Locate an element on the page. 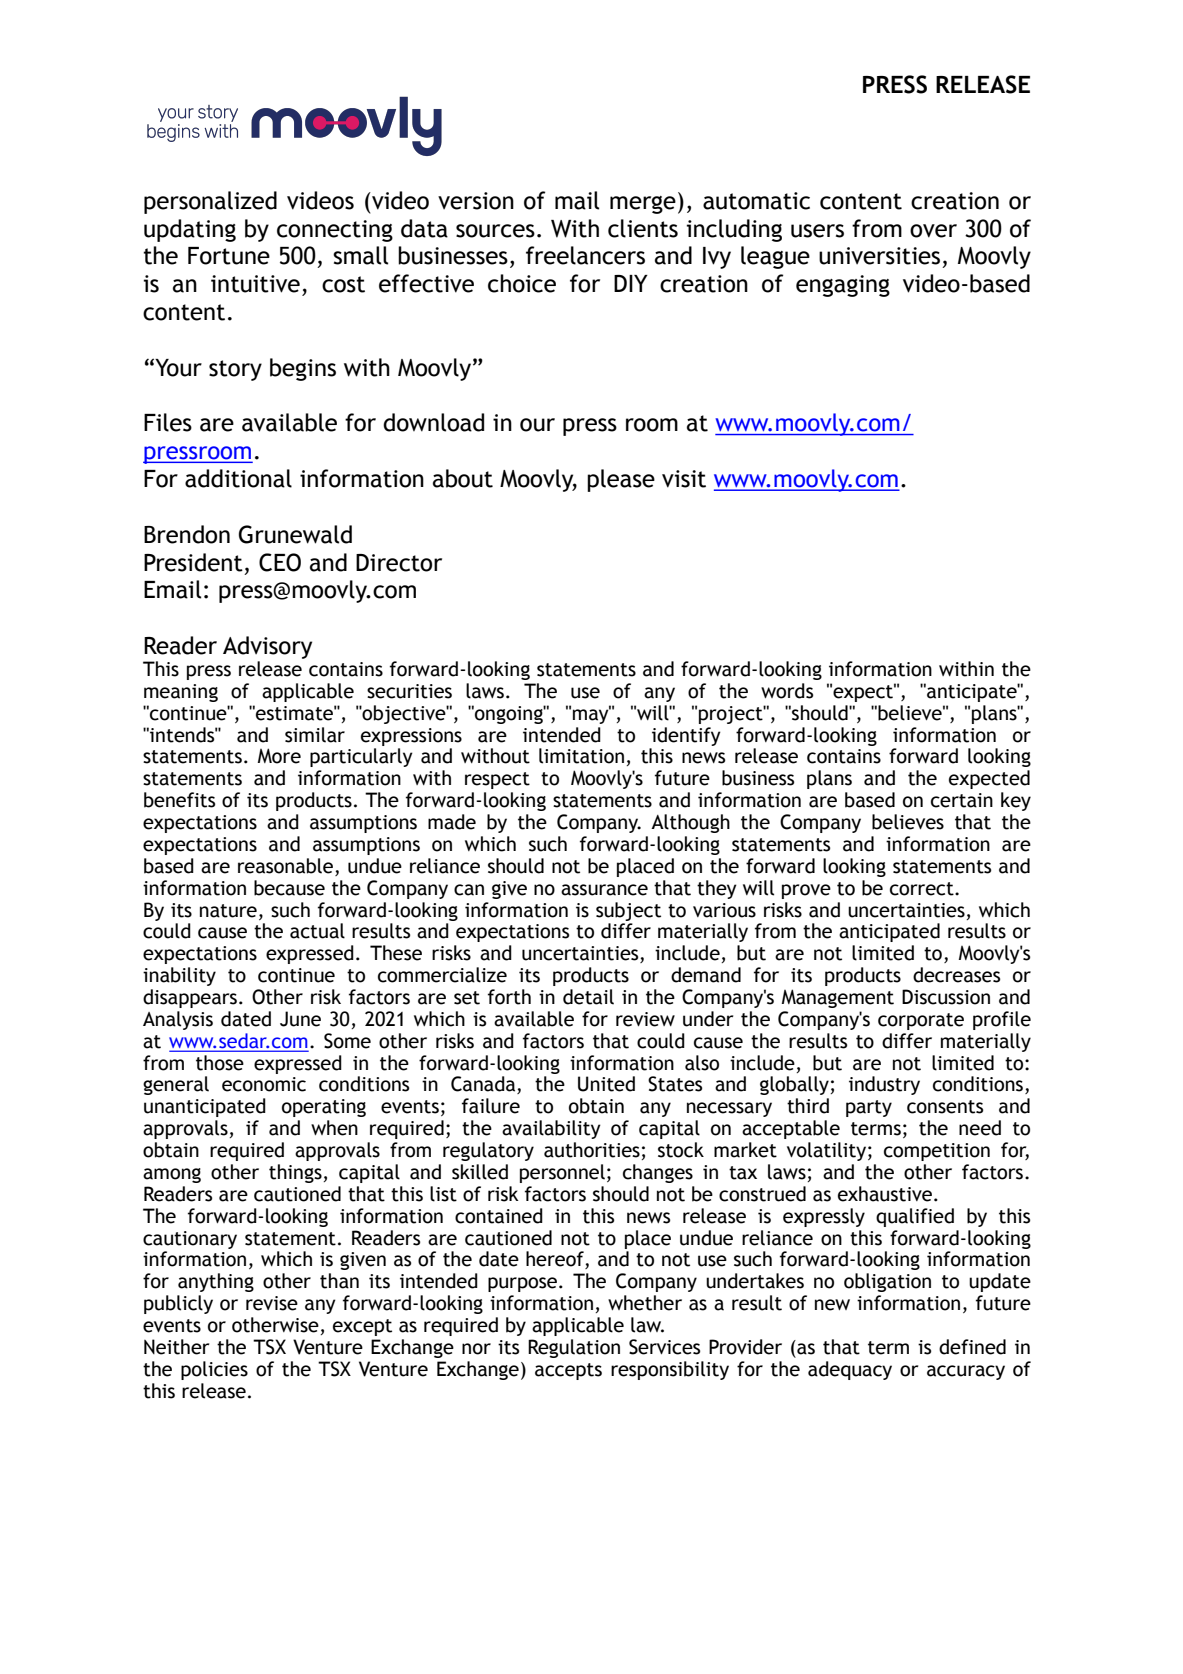 This image has height=1674, width=1183. United is located at coordinates (606, 1084).
